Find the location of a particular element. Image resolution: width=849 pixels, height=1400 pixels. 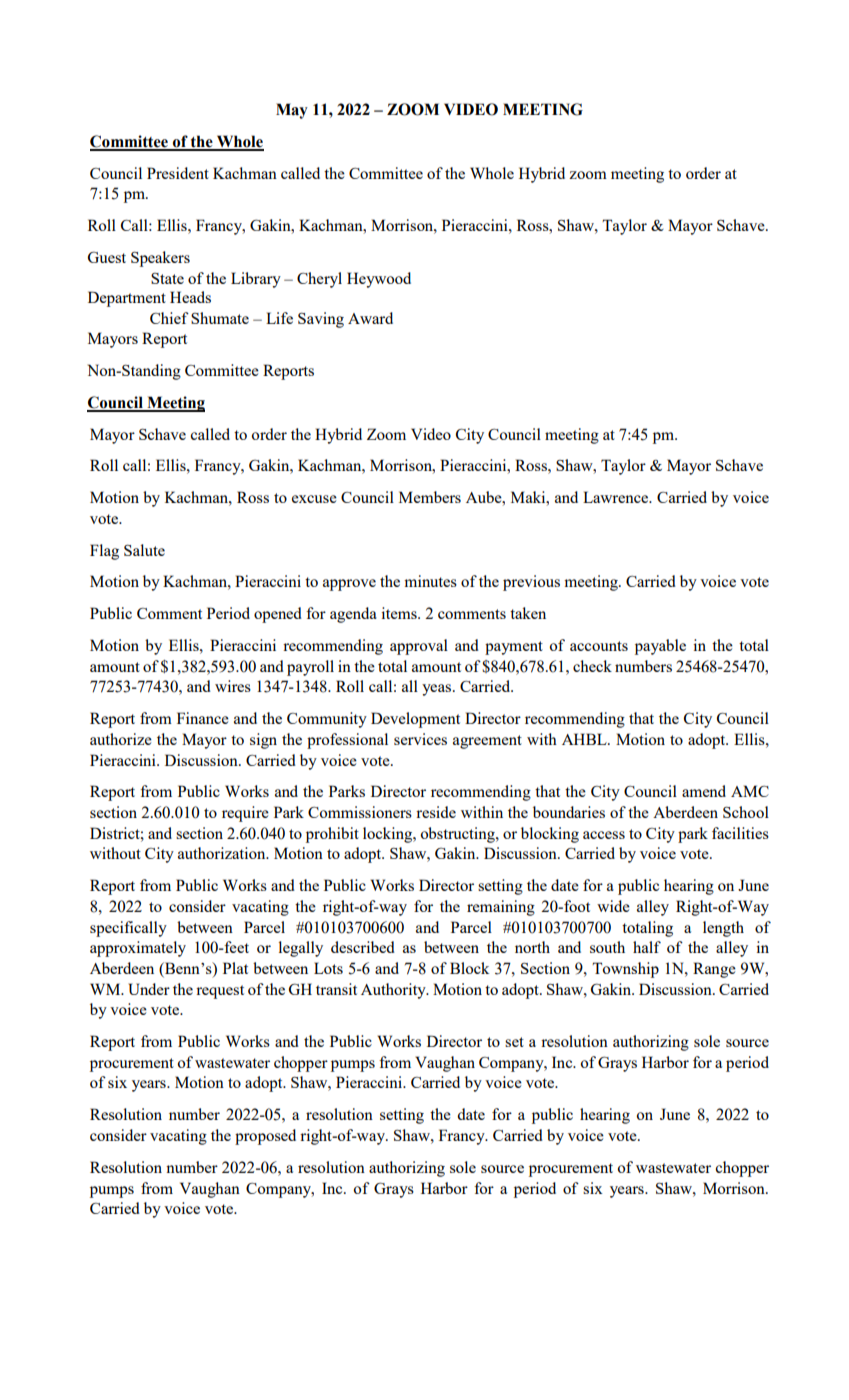

Award is located at coordinates (370, 318).
